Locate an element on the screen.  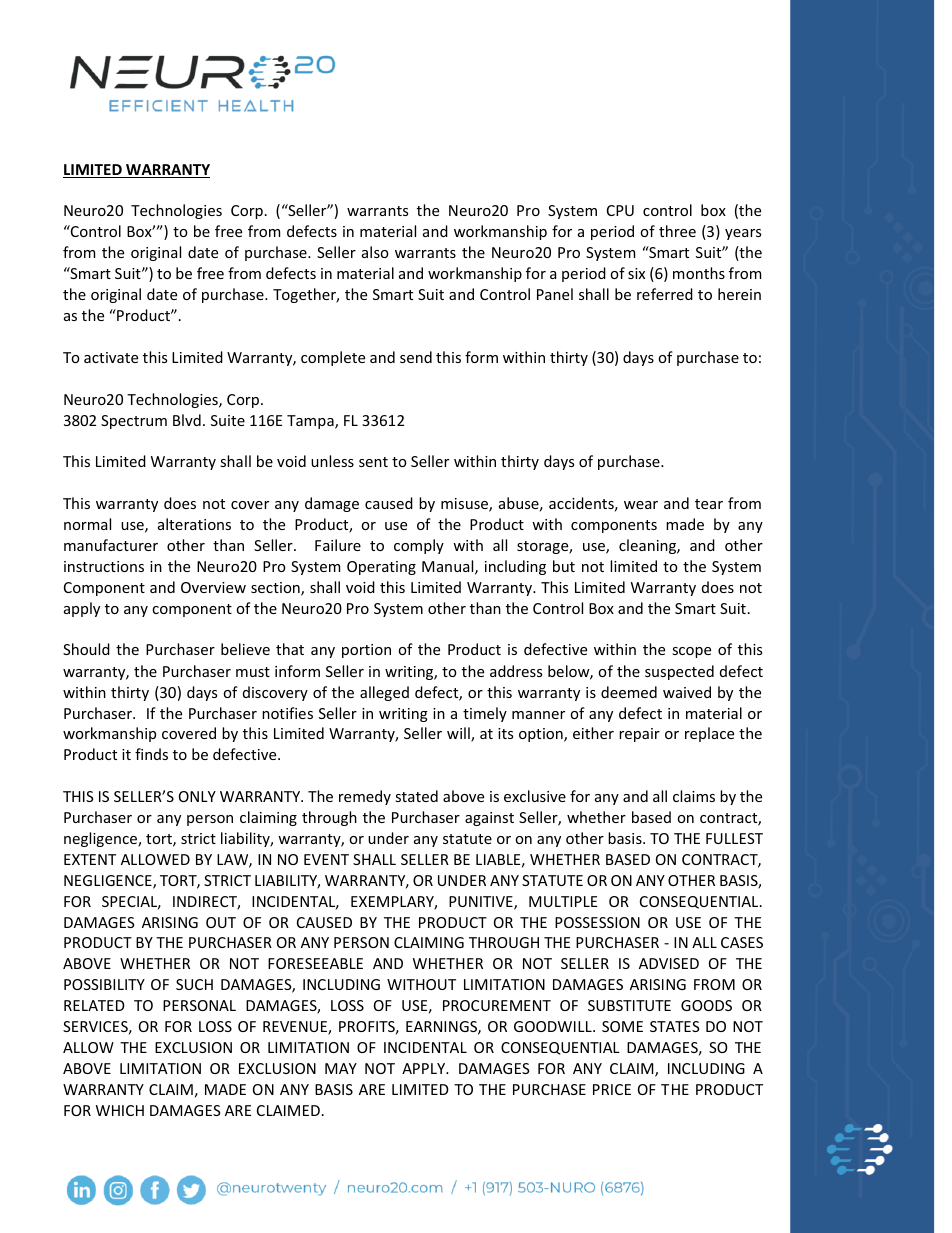
Together is located at coordinates (306, 295).
